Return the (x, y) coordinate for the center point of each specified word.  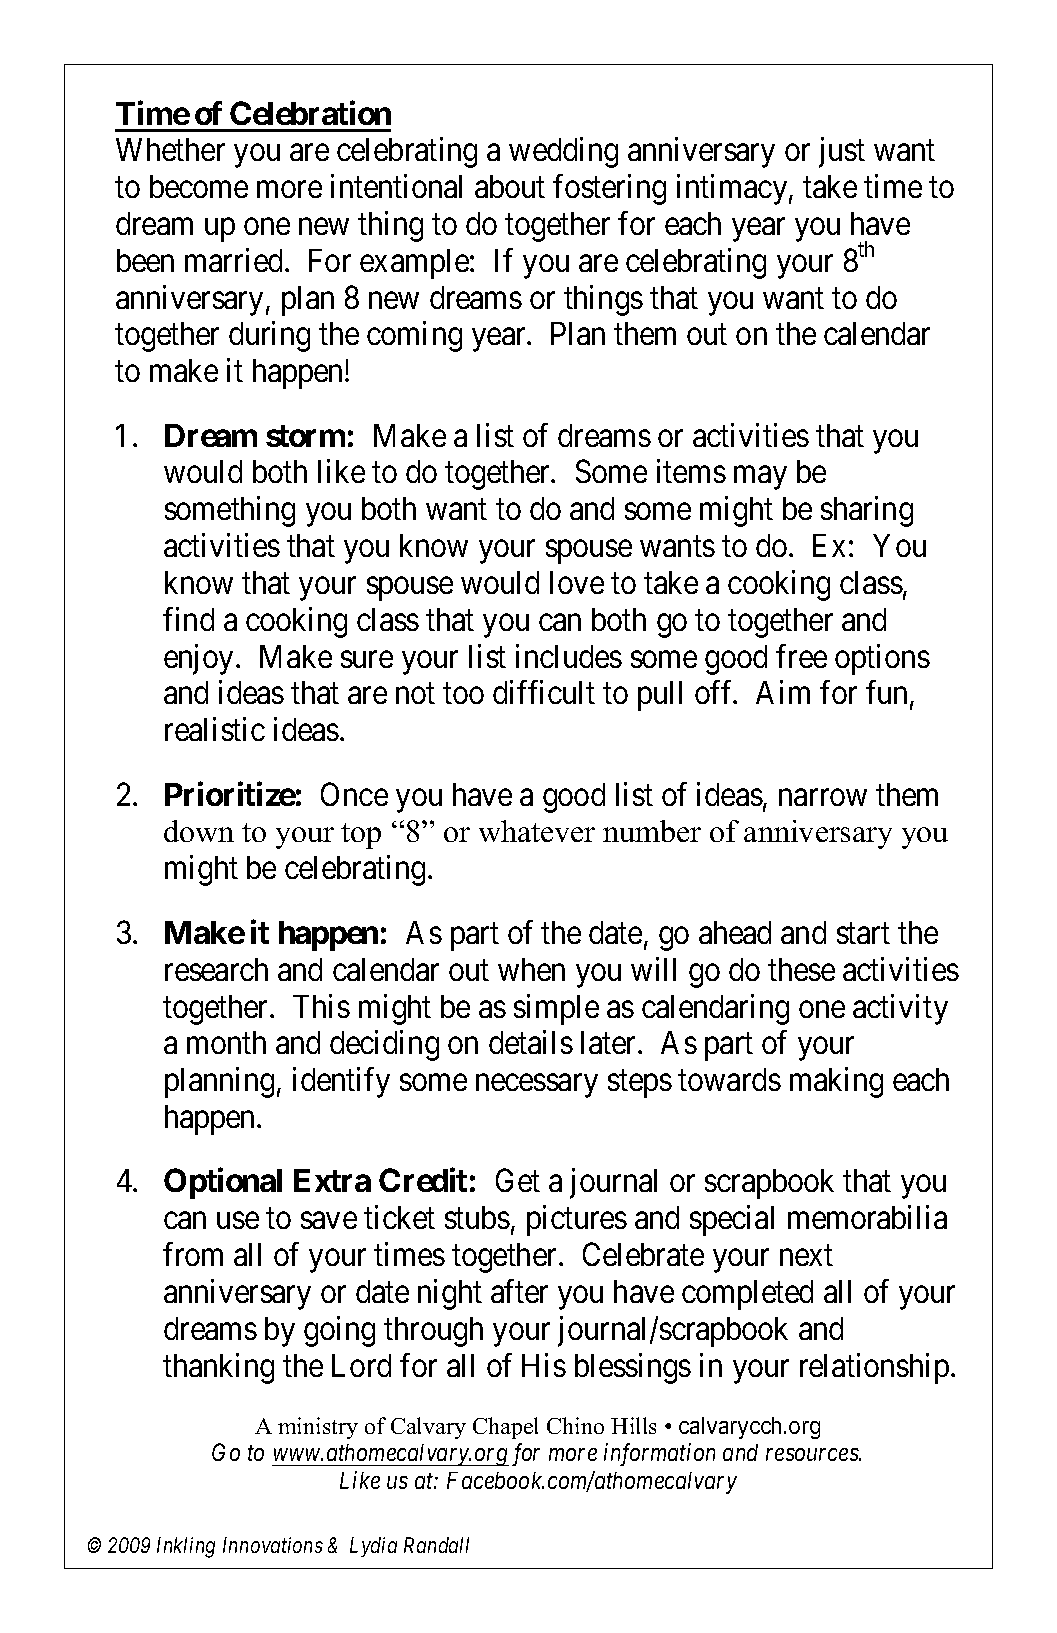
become (199, 186)
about (510, 186)
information (659, 1454)
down (199, 831)
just (842, 152)
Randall (436, 1545)
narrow (823, 797)
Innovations (273, 1545)
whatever (537, 831)
